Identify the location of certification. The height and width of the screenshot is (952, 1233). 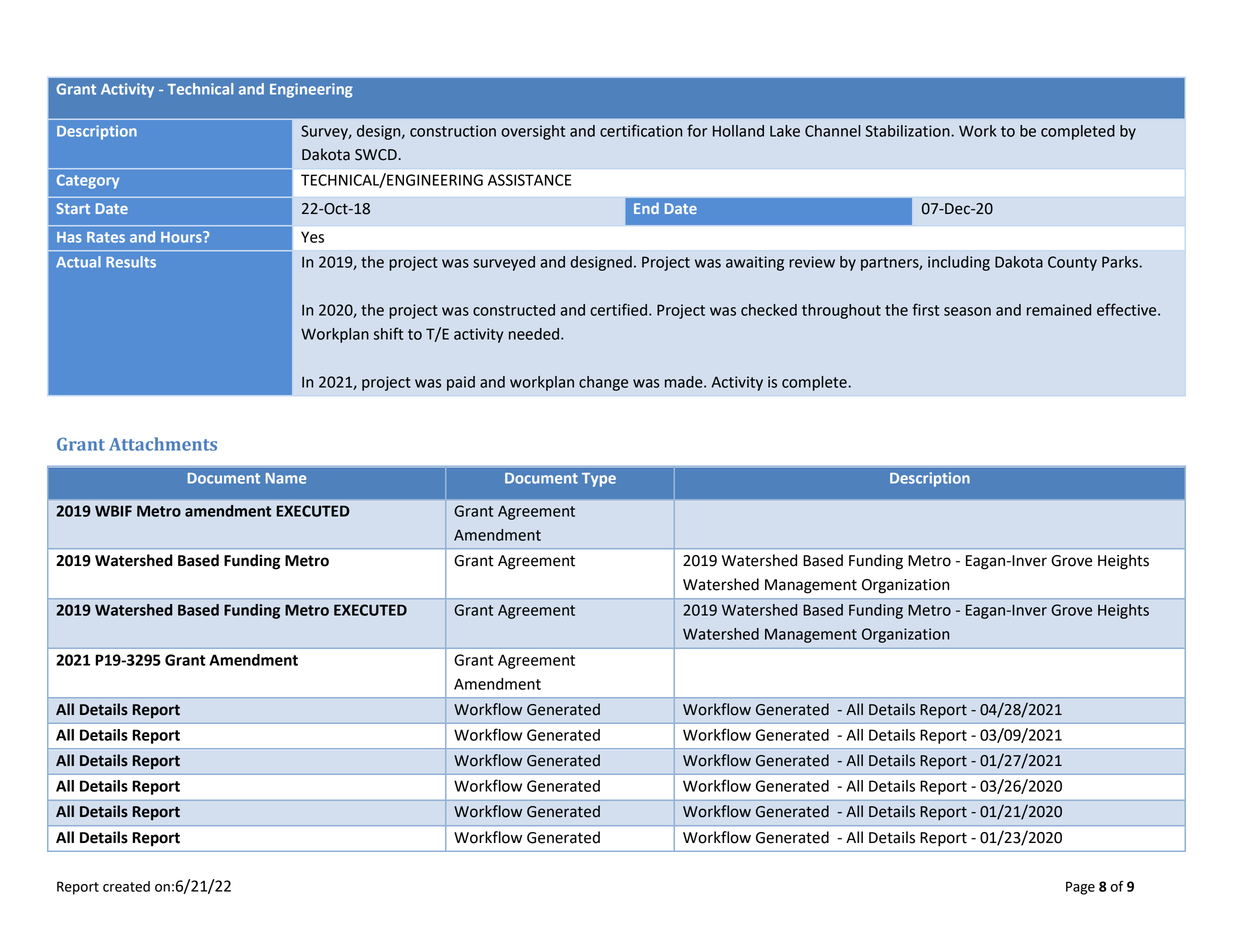
(641, 130).
